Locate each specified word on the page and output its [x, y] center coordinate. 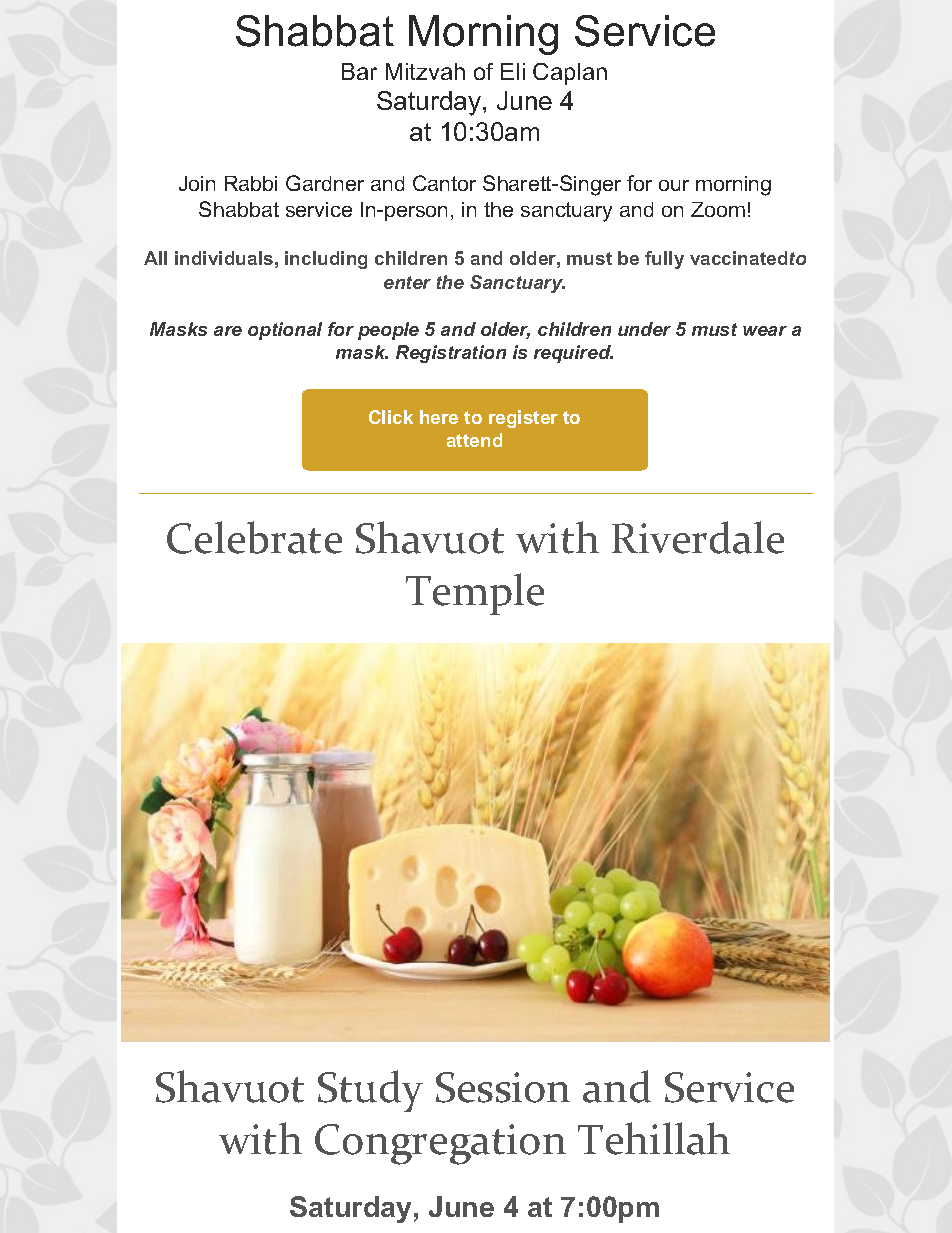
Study [370, 1091]
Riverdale [698, 537]
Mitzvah [425, 71]
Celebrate [254, 537]
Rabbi [251, 183]
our [674, 185]
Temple [475, 594]
